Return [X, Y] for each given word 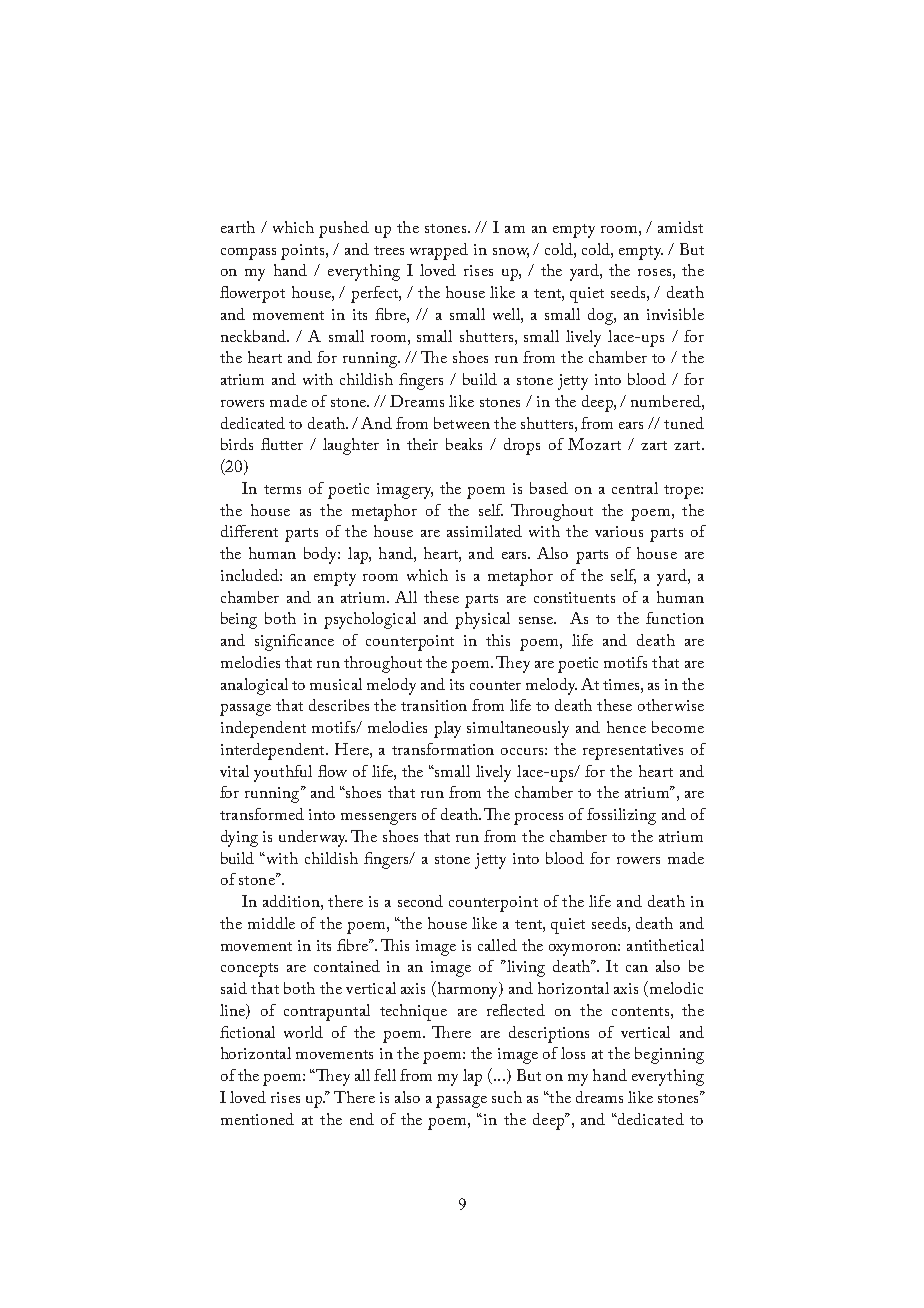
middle [271, 923]
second [420, 901]
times [622, 684]
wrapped [439, 251]
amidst [680, 227]
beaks [464, 444]
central [635, 488]
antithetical [665, 945]
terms [282, 489]
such [507, 1097]
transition [434, 705]
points [304, 252]
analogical [254, 686]
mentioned [257, 1119]
